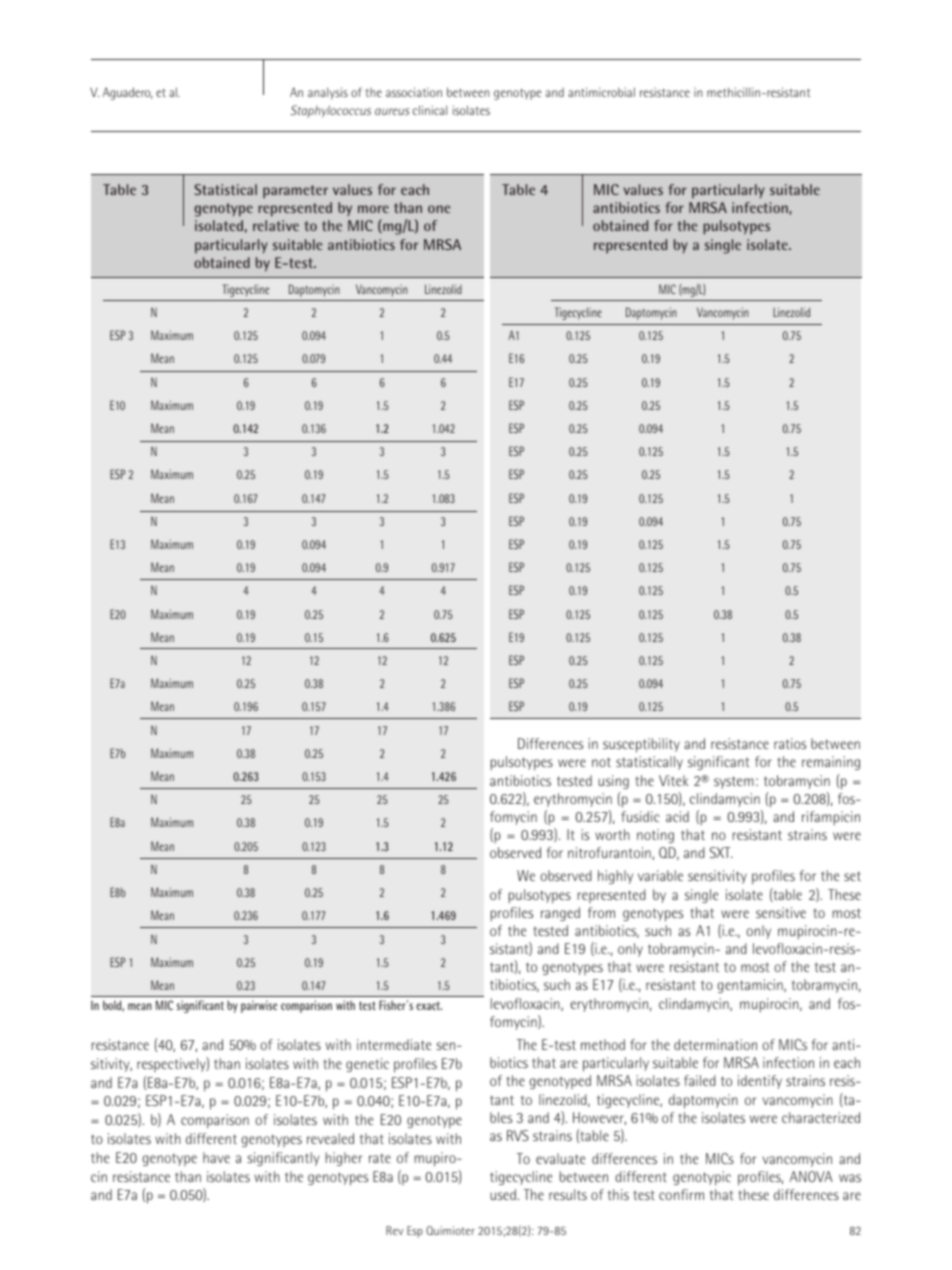 This screenshot has height=1270, width=952. I want to click on ANOVA, so click(811, 1176).
